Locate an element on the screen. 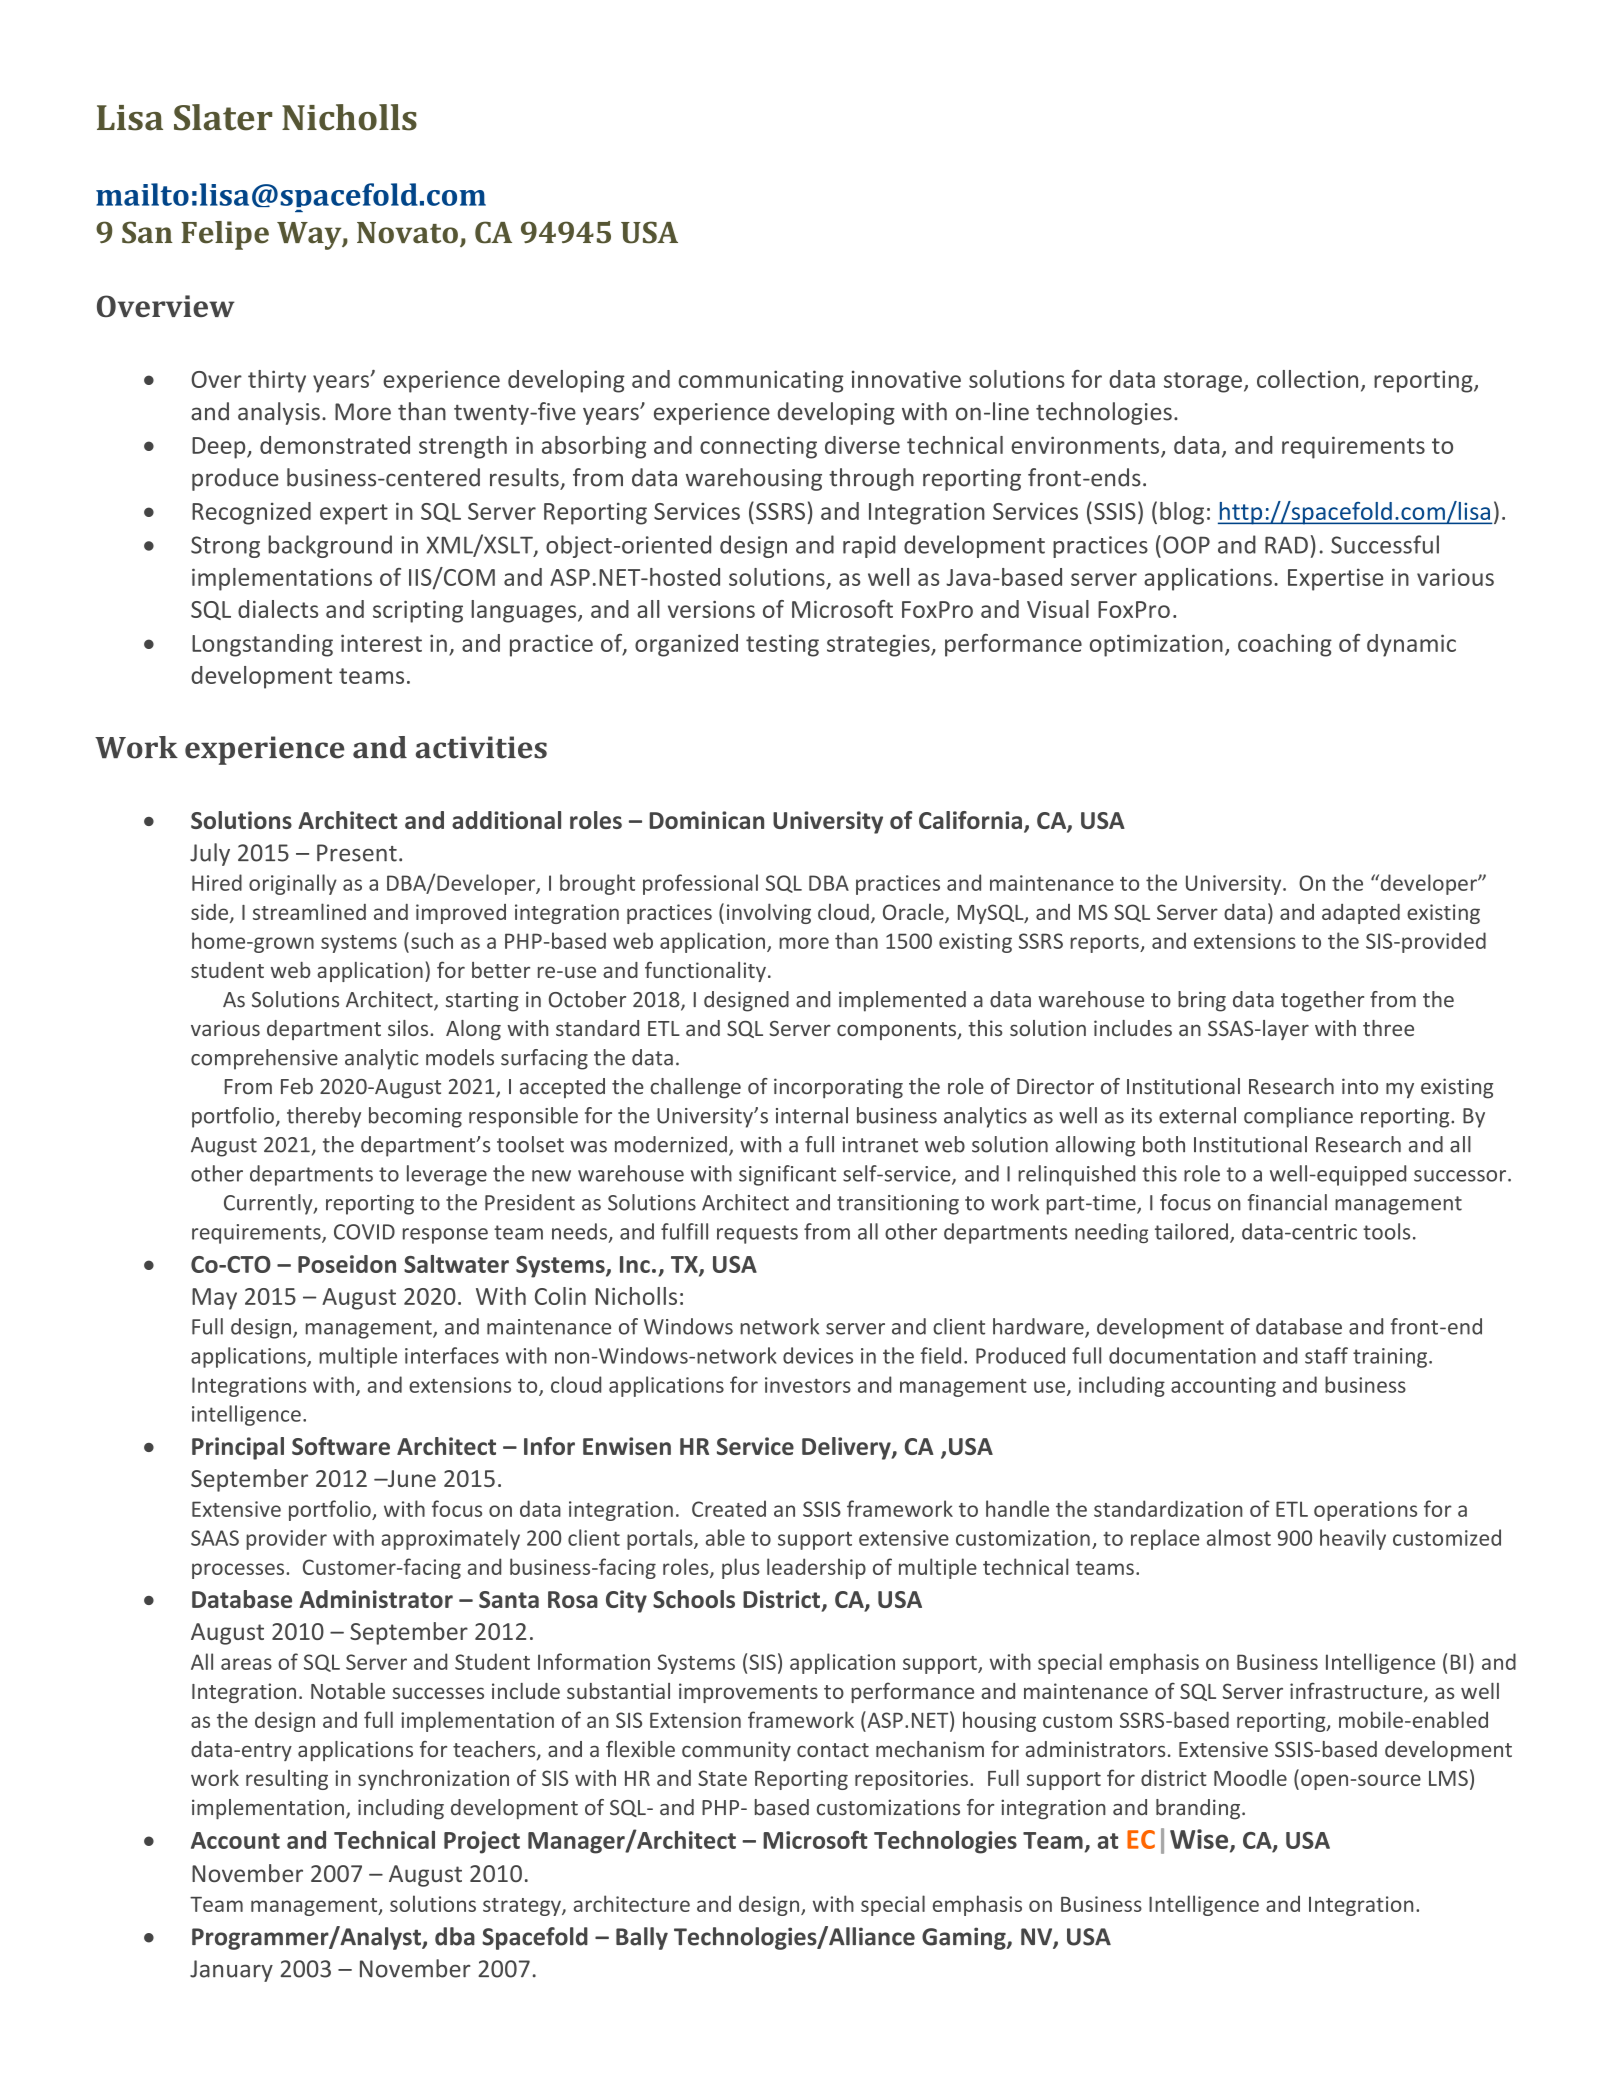 The image size is (1618, 2094). Novato is located at coordinates (407, 233).
